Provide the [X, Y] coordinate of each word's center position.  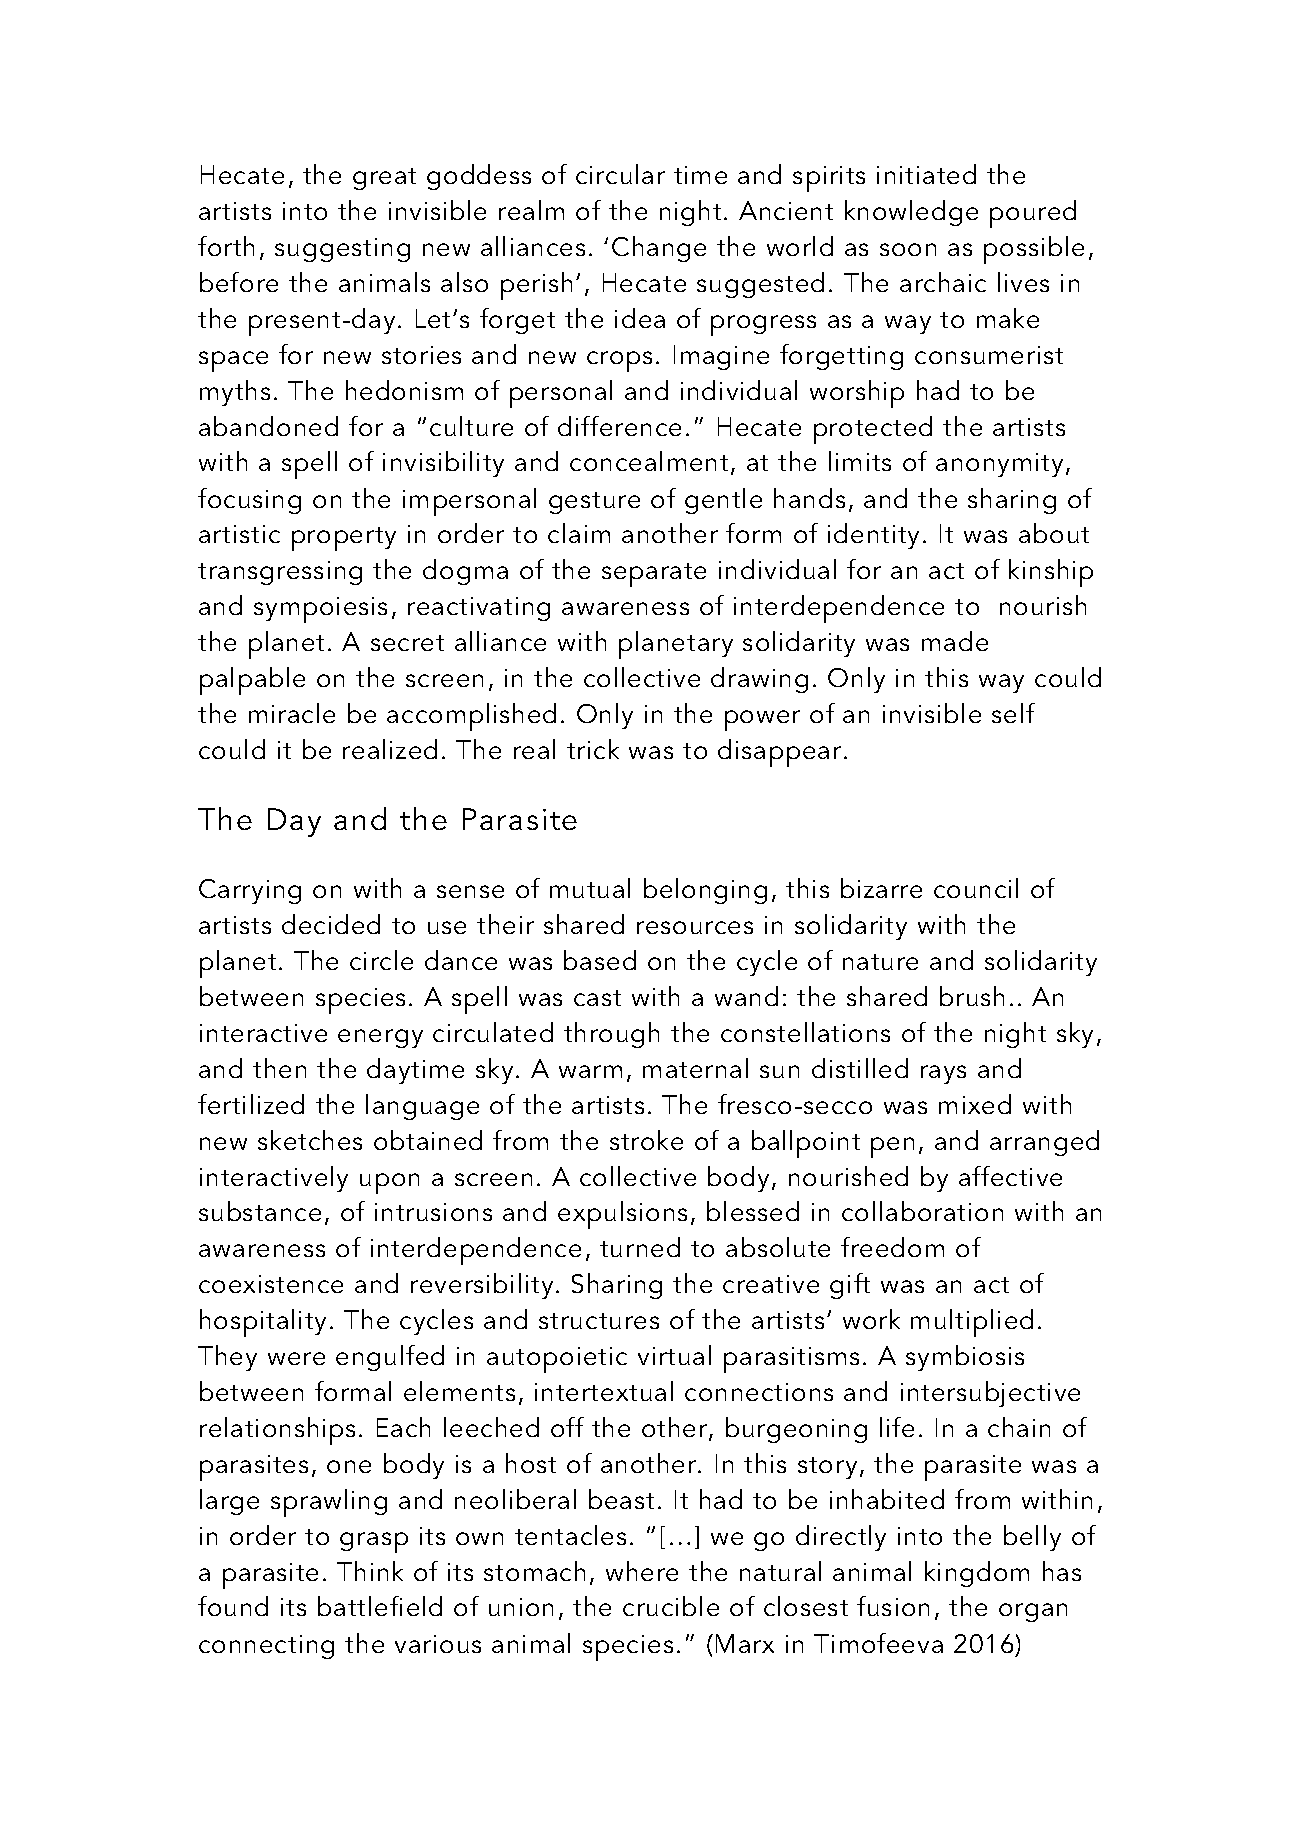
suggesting [342, 250]
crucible [671, 1606]
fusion [893, 1606]
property [344, 539]
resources [695, 927]
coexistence [271, 1284]
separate [654, 575]
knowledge [911, 213]
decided [331, 924]
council [976, 888]
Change [659, 249]
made [955, 641]
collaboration [922, 1211]
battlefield [380, 1606]
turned [640, 1247]
